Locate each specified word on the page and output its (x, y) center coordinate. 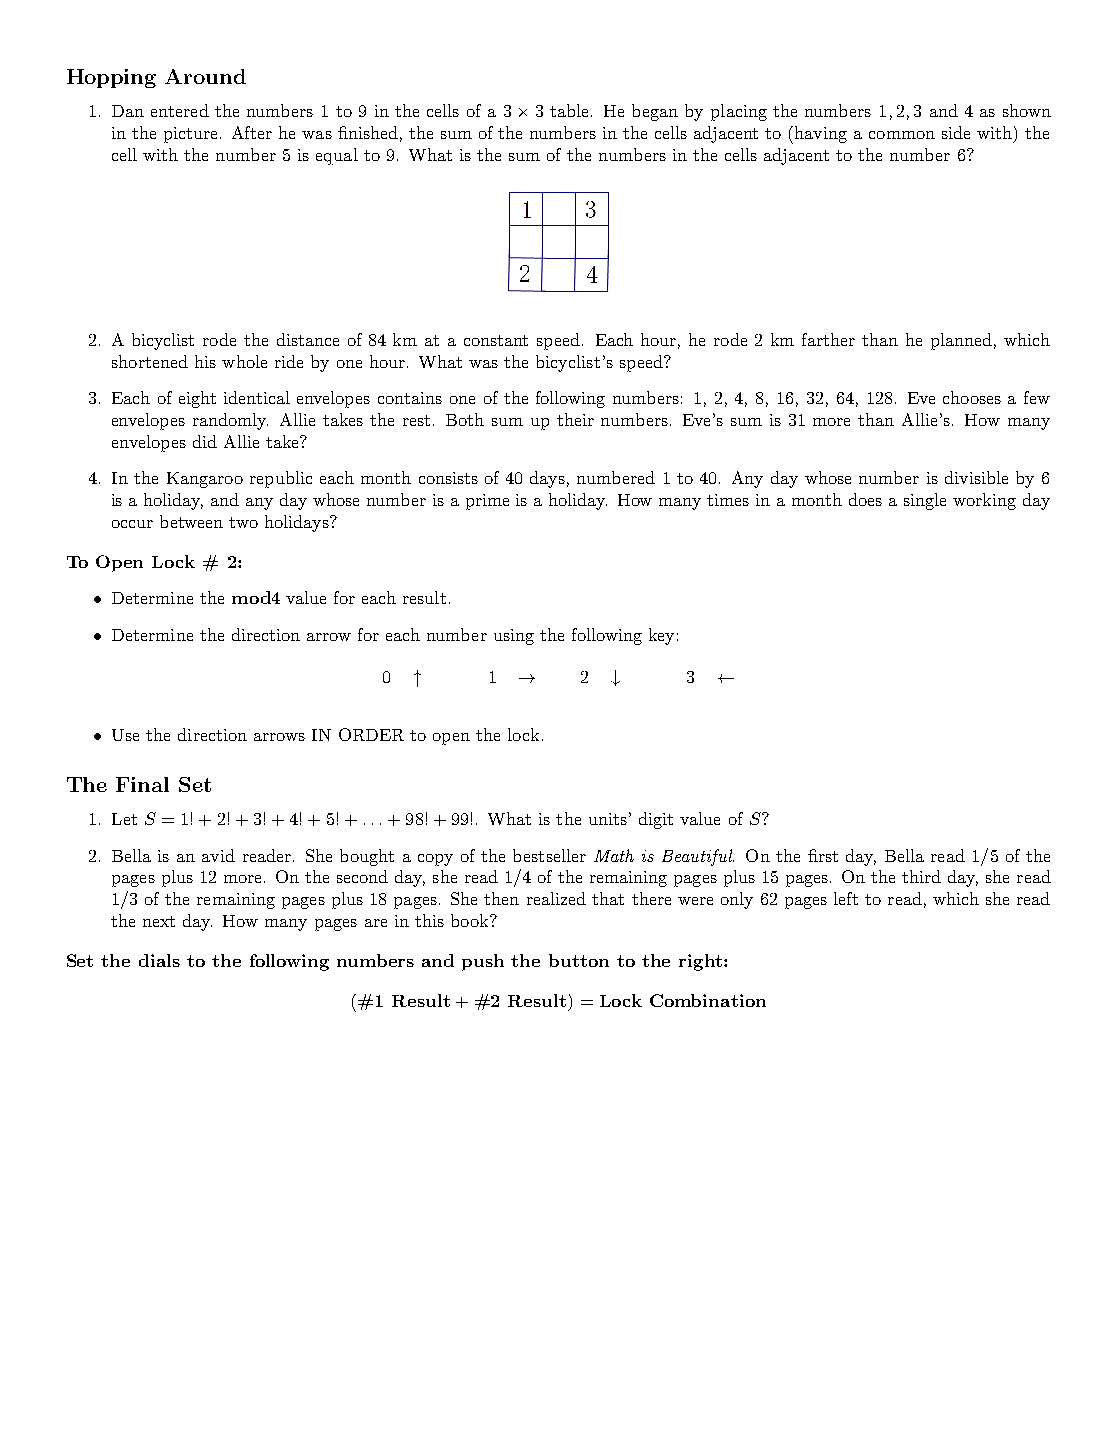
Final (142, 784)
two (243, 522)
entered (180, 110)
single (925, 501)
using (514, 637)
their (575, 419)
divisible (976, 477)
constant (496, 340)
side (956, 132)
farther (828, 339)
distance (308, 339)
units (608, 819)
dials (159, 960)
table (569, 110)
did (205, 441)
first (823, 855)
